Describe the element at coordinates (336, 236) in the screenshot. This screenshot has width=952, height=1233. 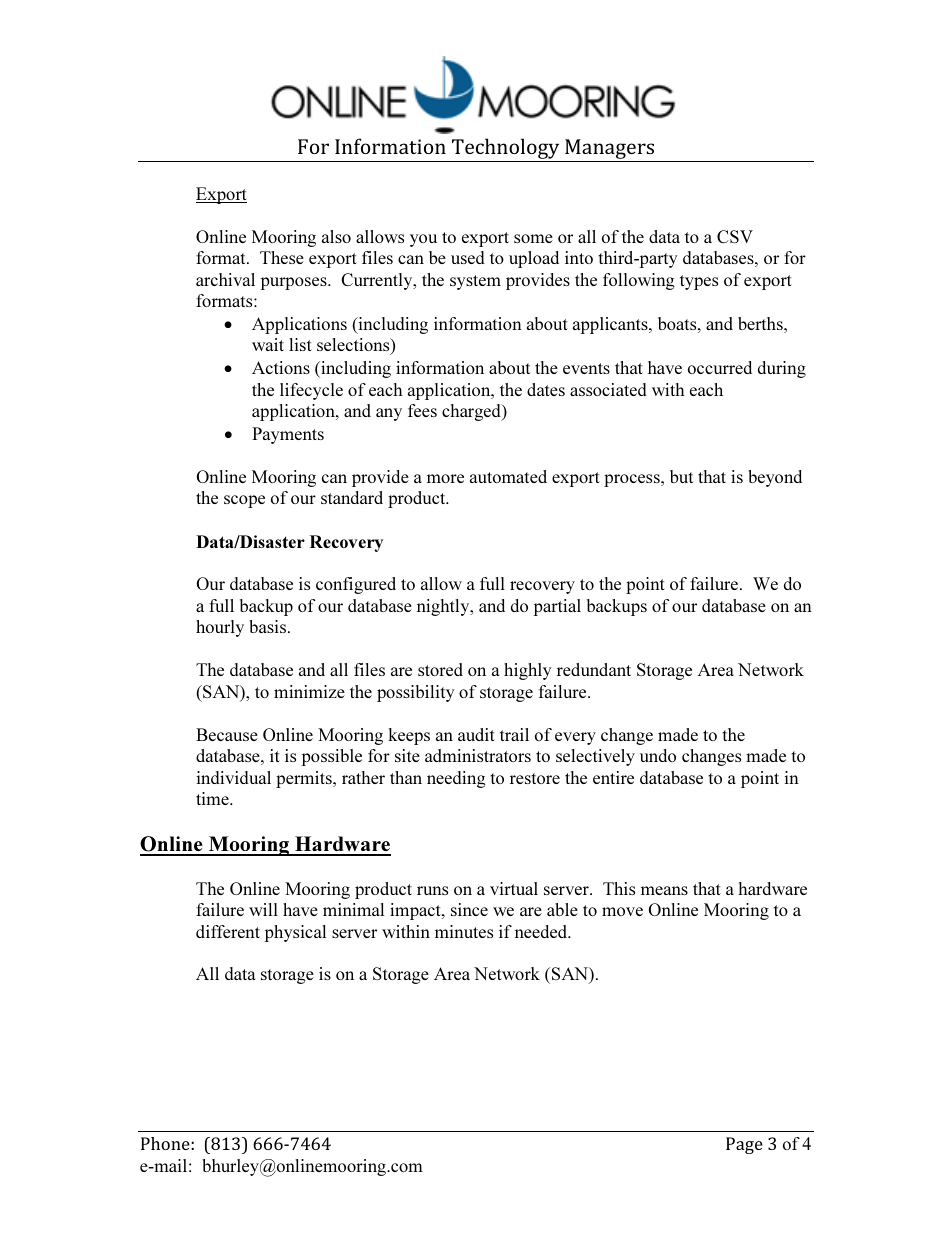
I see `also` at that location.
